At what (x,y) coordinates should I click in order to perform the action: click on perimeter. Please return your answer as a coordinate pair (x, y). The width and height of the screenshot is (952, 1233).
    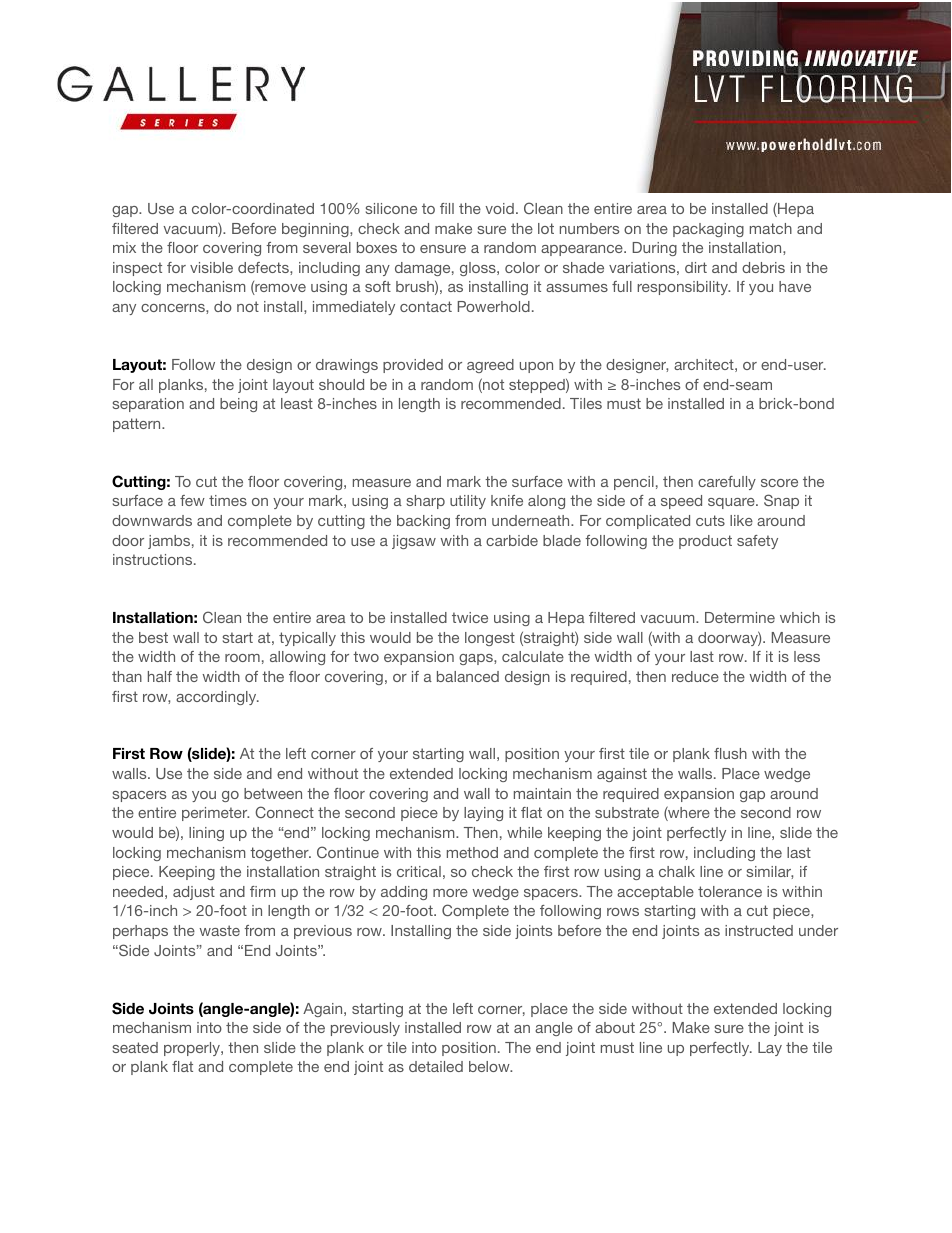
    Looking at the image, I should click on (215, 814).
